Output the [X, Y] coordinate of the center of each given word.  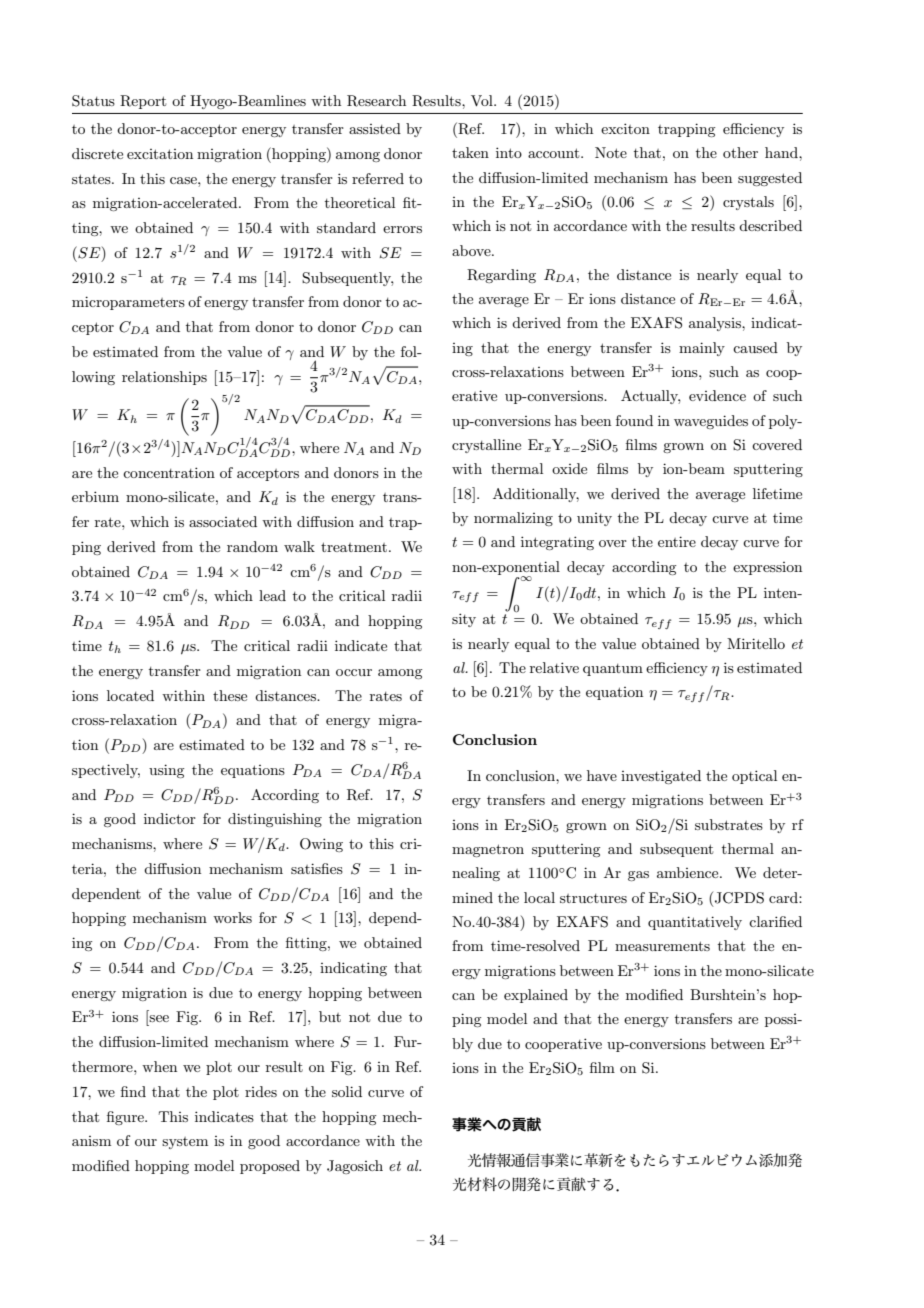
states [92, 179]
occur [354, 672]
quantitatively [695, 923]
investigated [661, 777]
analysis [716, 324]
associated [223, 521]
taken [470, 152]
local [539, 897]
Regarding [501, 276]
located [130, 695]
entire [677, 541]
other [740, 152]
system [185, 1143]
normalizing [513, 519]
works [232, 917]
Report [143, 102]
